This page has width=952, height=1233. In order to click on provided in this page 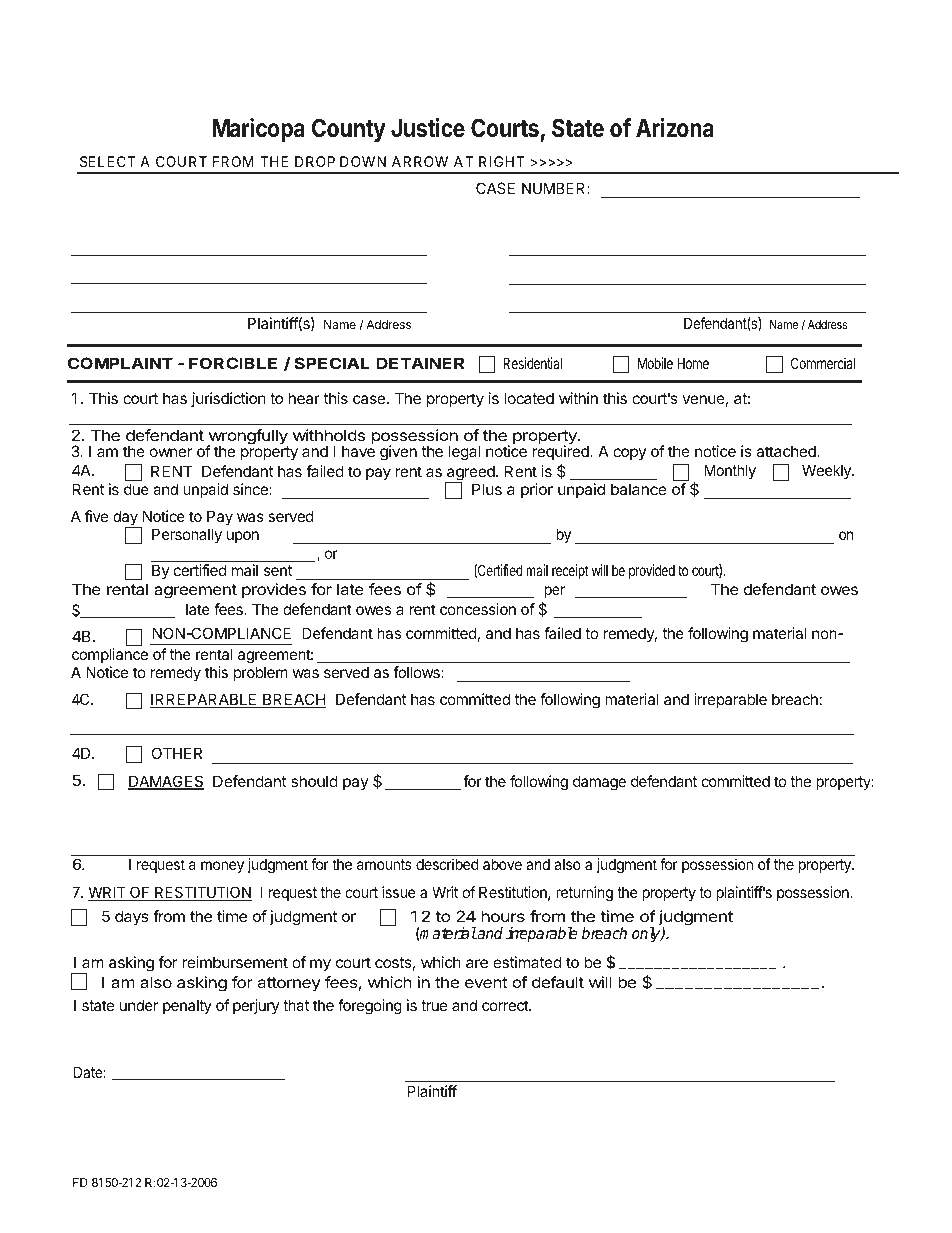, I will do `click(652, 571)`.
